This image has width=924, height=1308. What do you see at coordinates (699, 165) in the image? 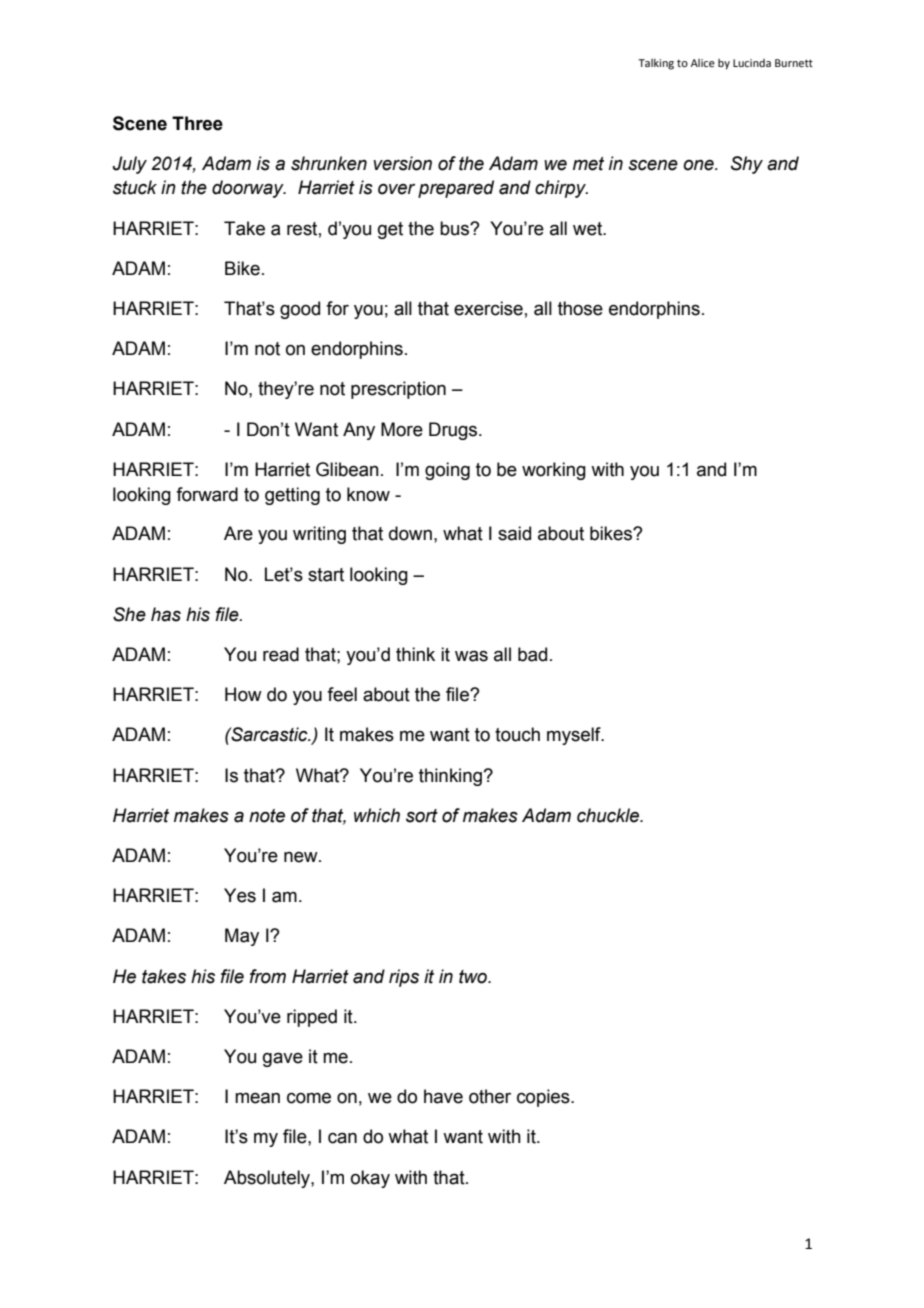
I see `one` at bounding box center [699, 165].
